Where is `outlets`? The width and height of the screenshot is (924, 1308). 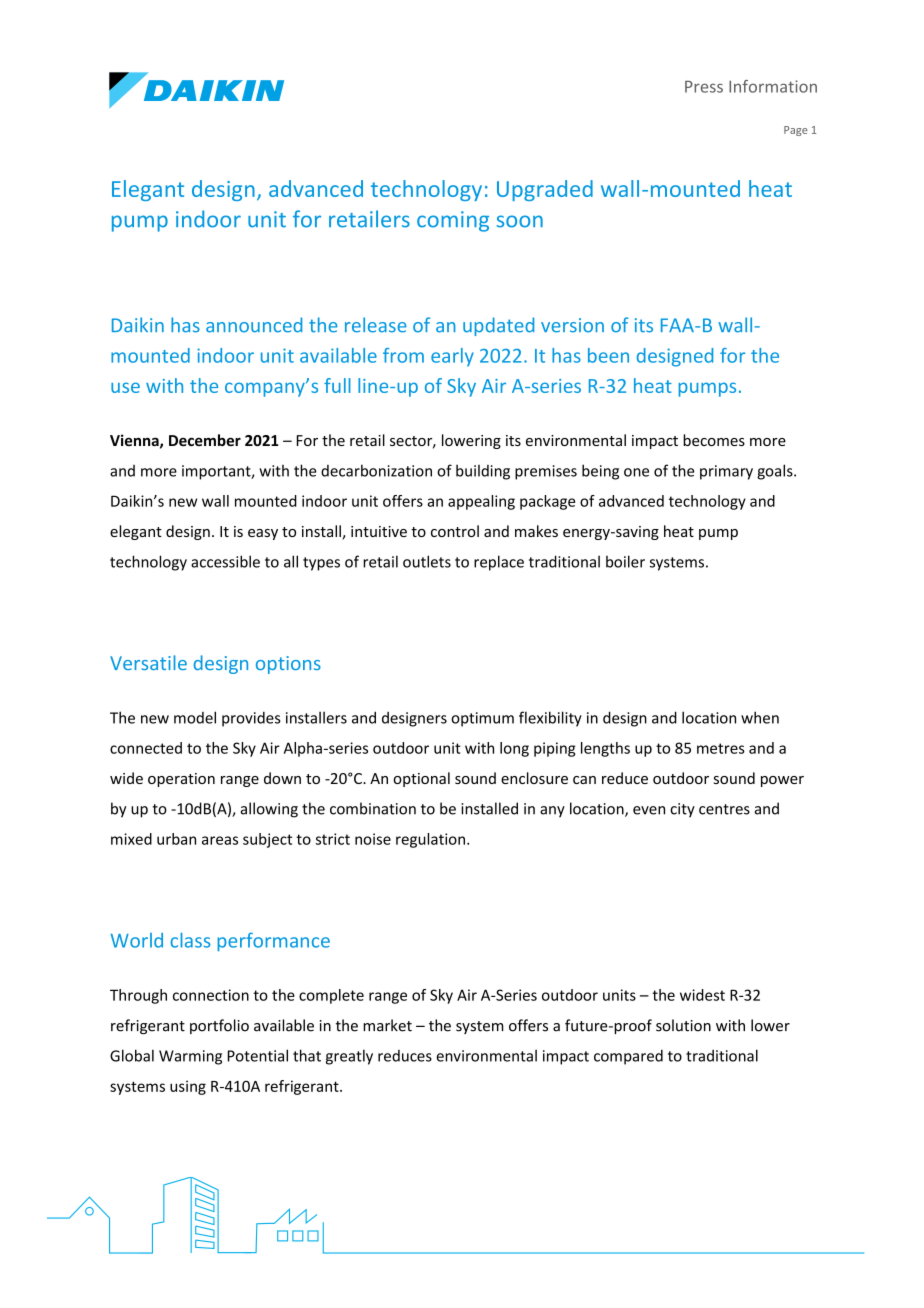 outlets is located at coordinates (427, 561).
